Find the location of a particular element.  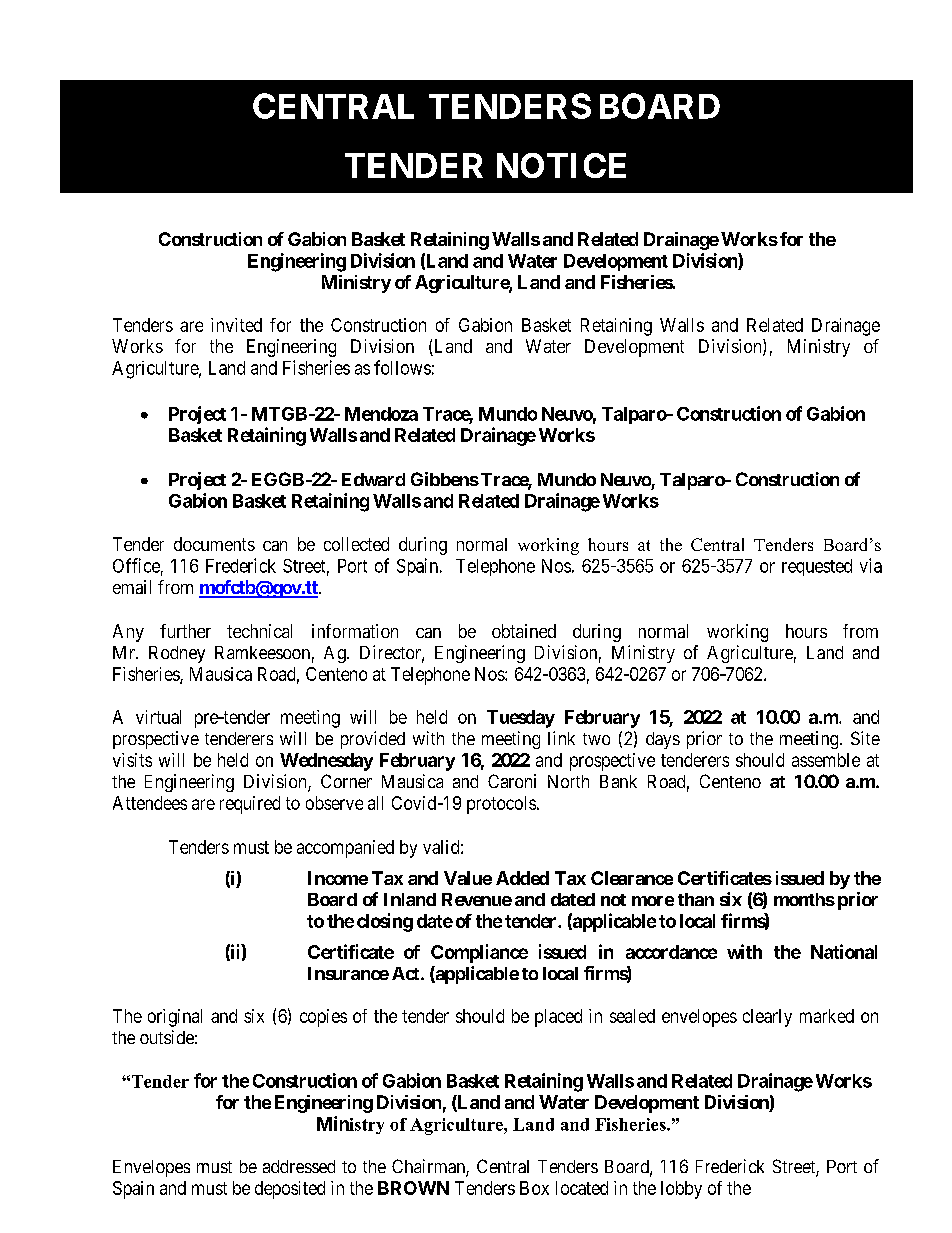

National is located at coordinates (844, 951).
